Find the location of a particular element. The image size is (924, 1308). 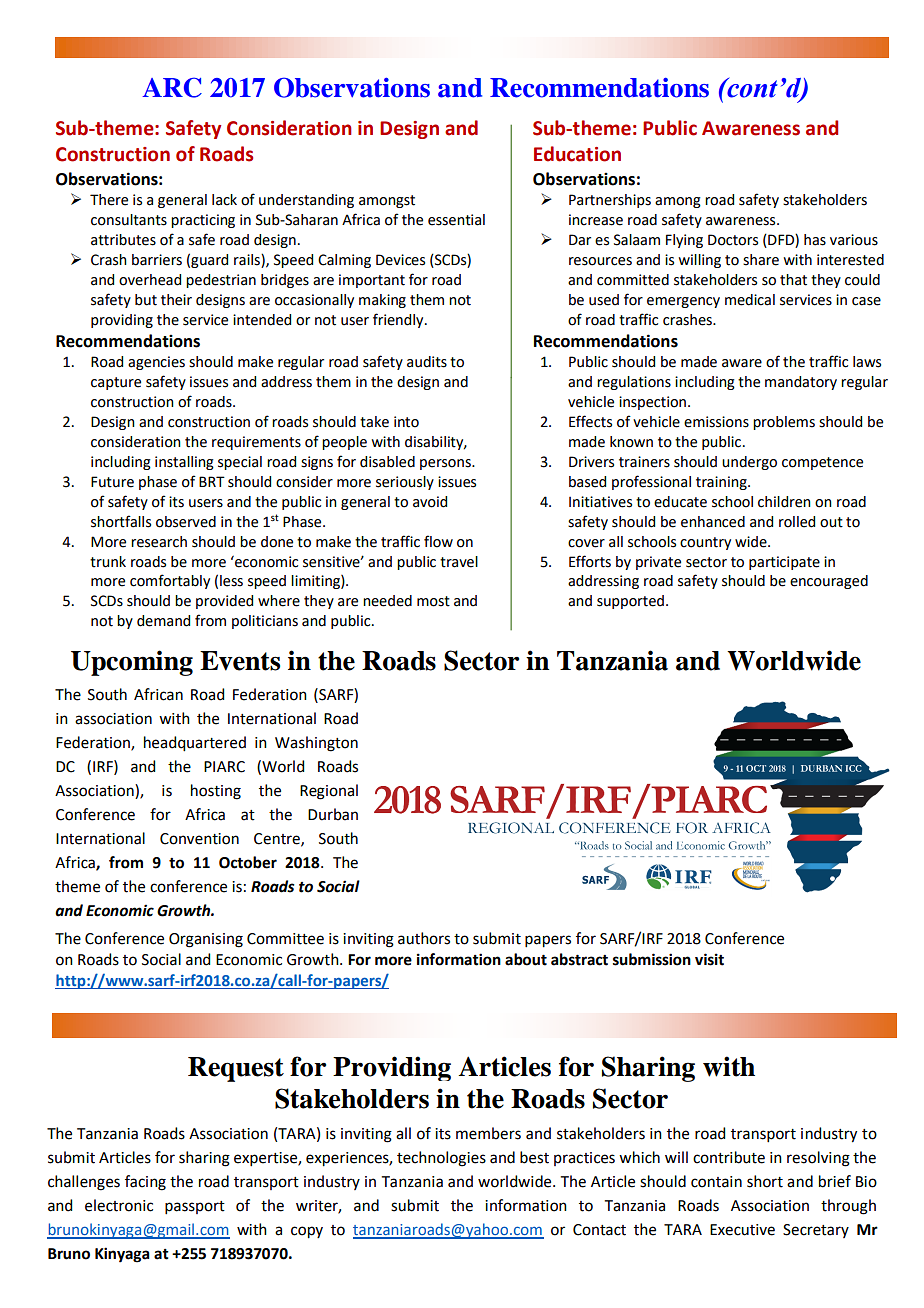

passport is located at coordinates (195, 1207).
